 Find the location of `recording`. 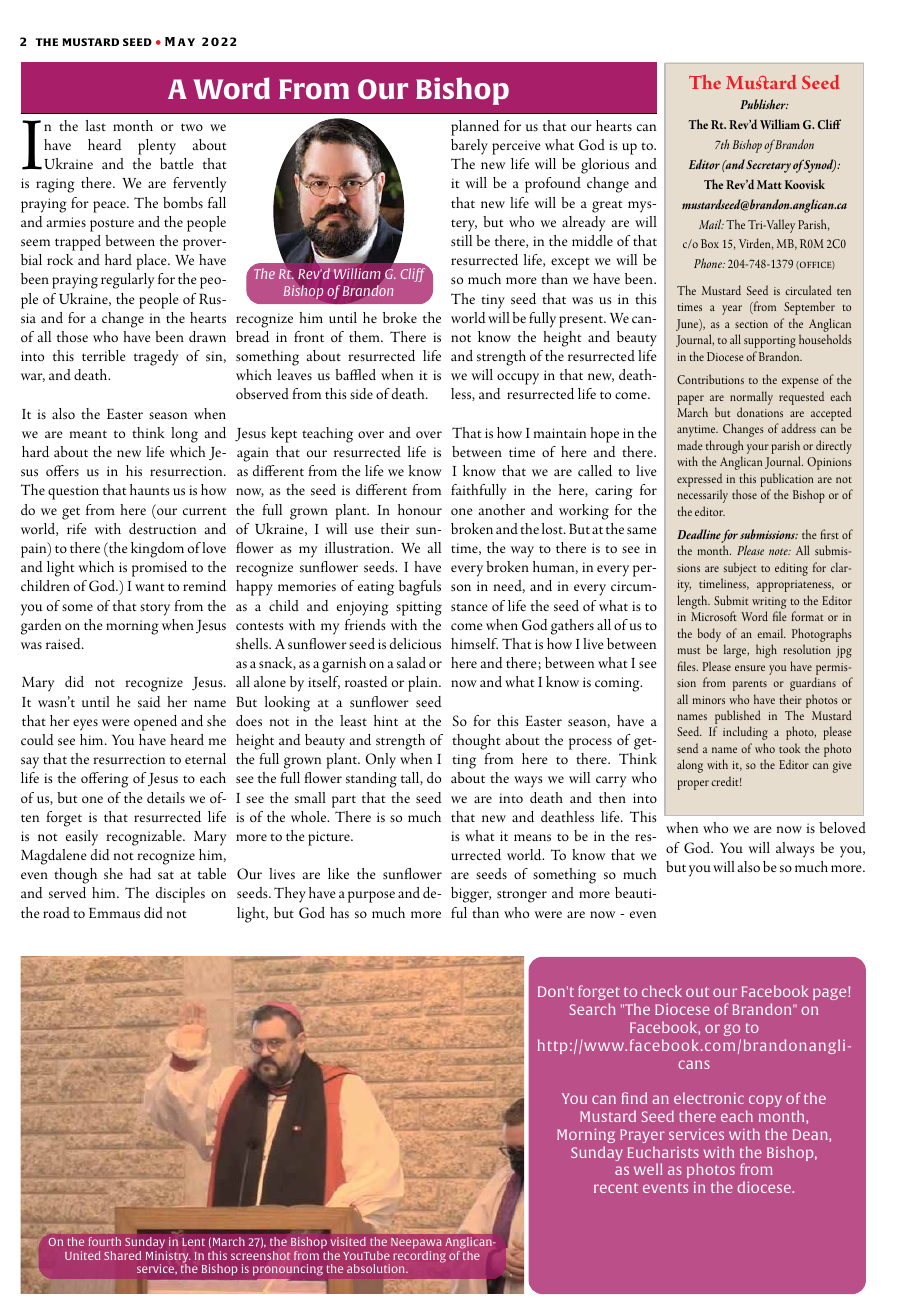

recording is located at coordinates (419, 1257).
